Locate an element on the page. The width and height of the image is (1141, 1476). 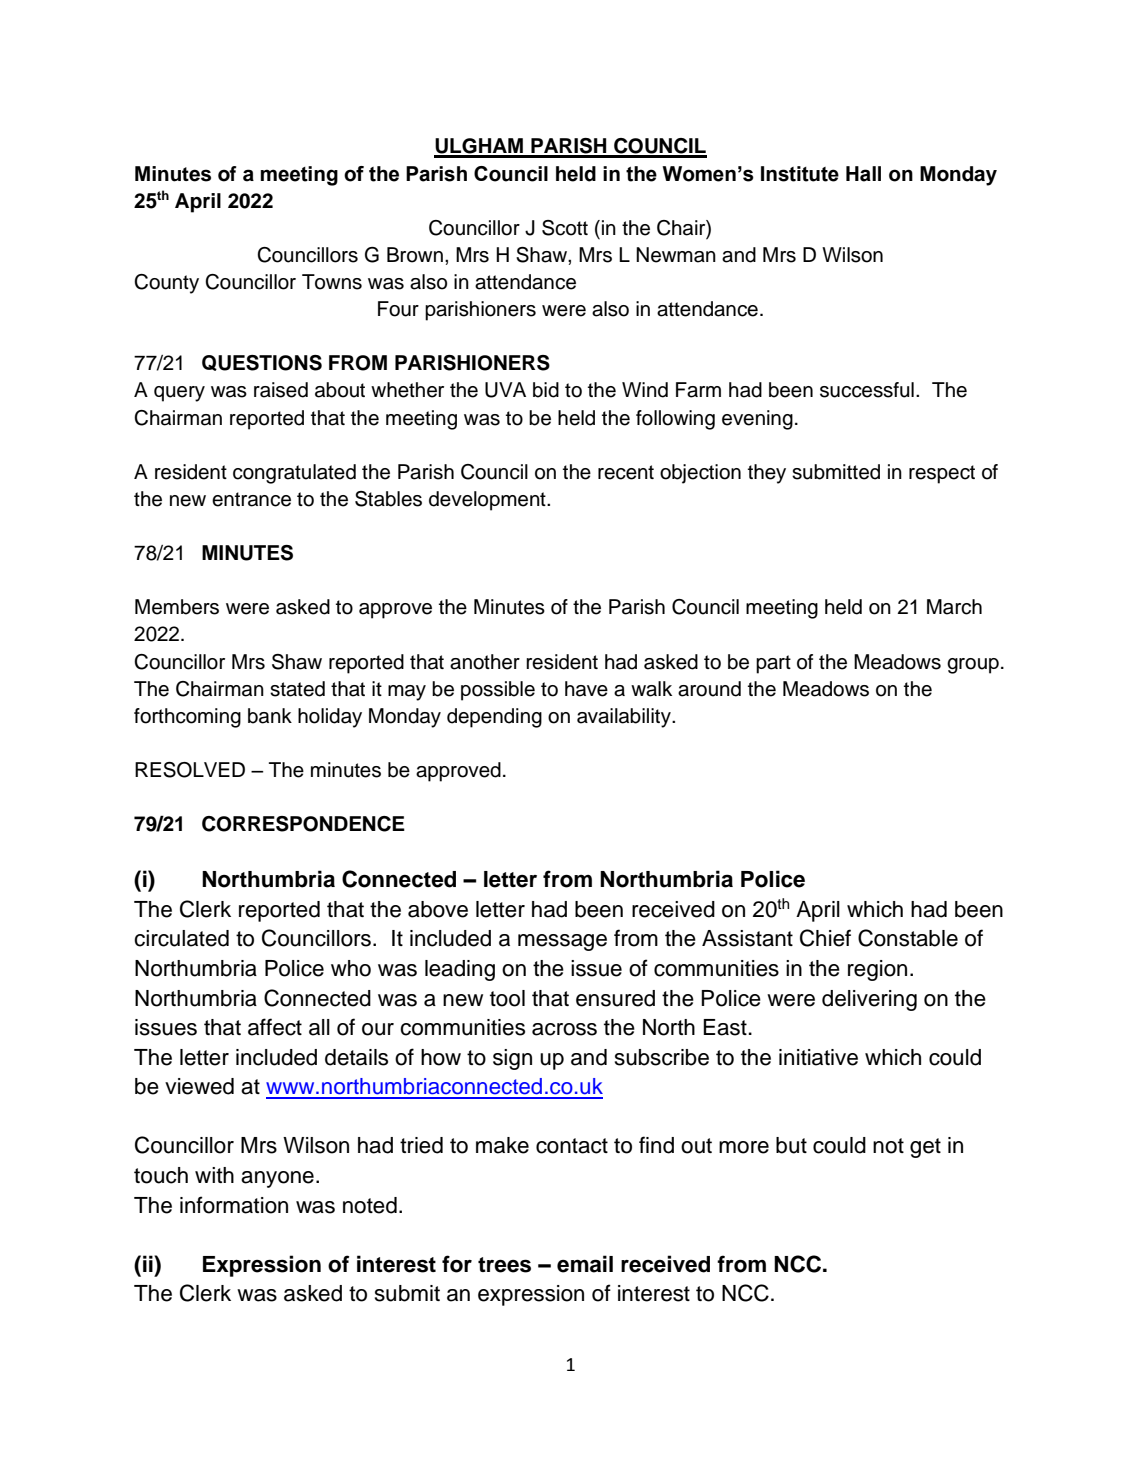
Scott is located at coordinates (565, 228).
